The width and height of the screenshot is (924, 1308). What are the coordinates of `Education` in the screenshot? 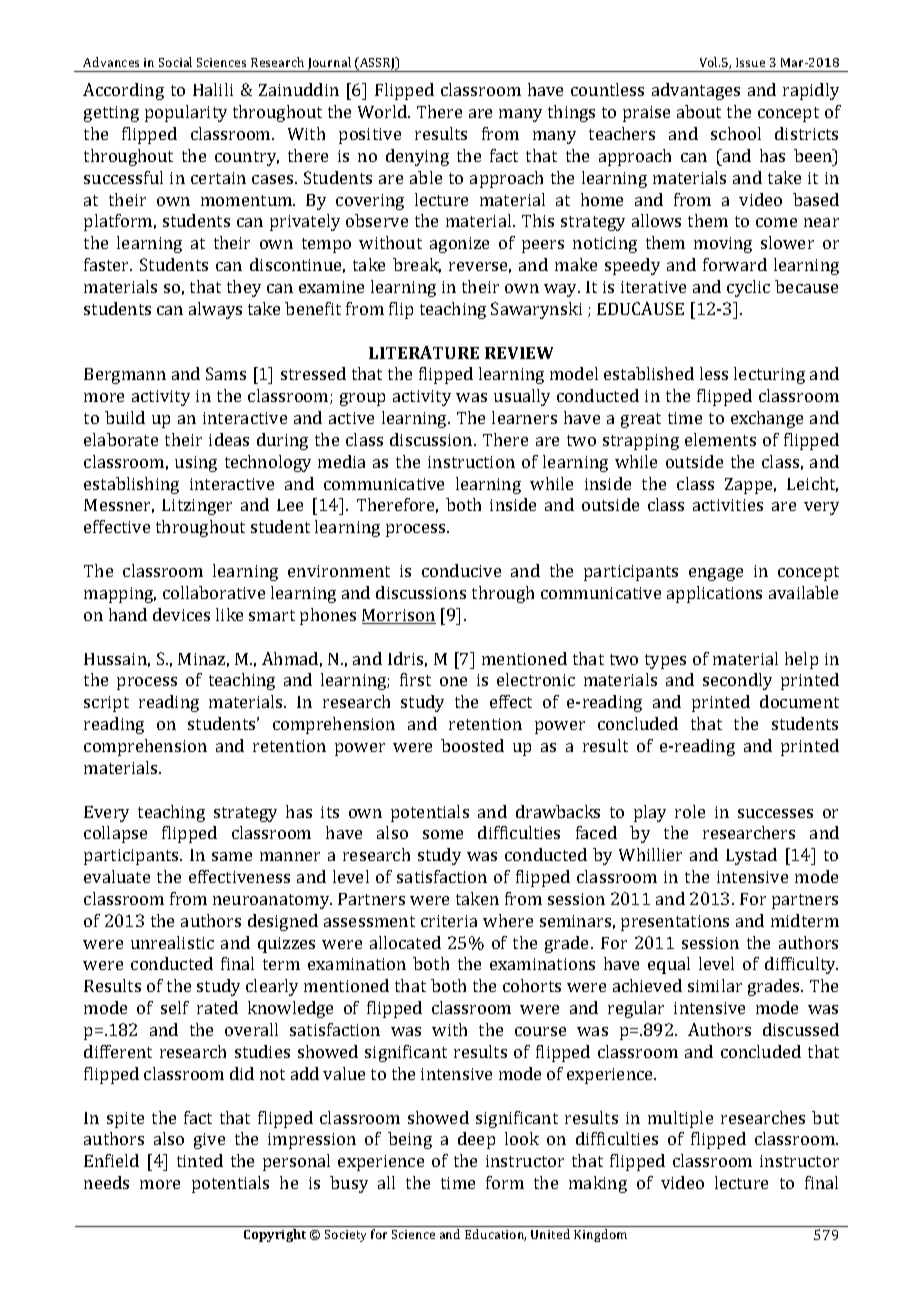 It's located at (495, 1235).
